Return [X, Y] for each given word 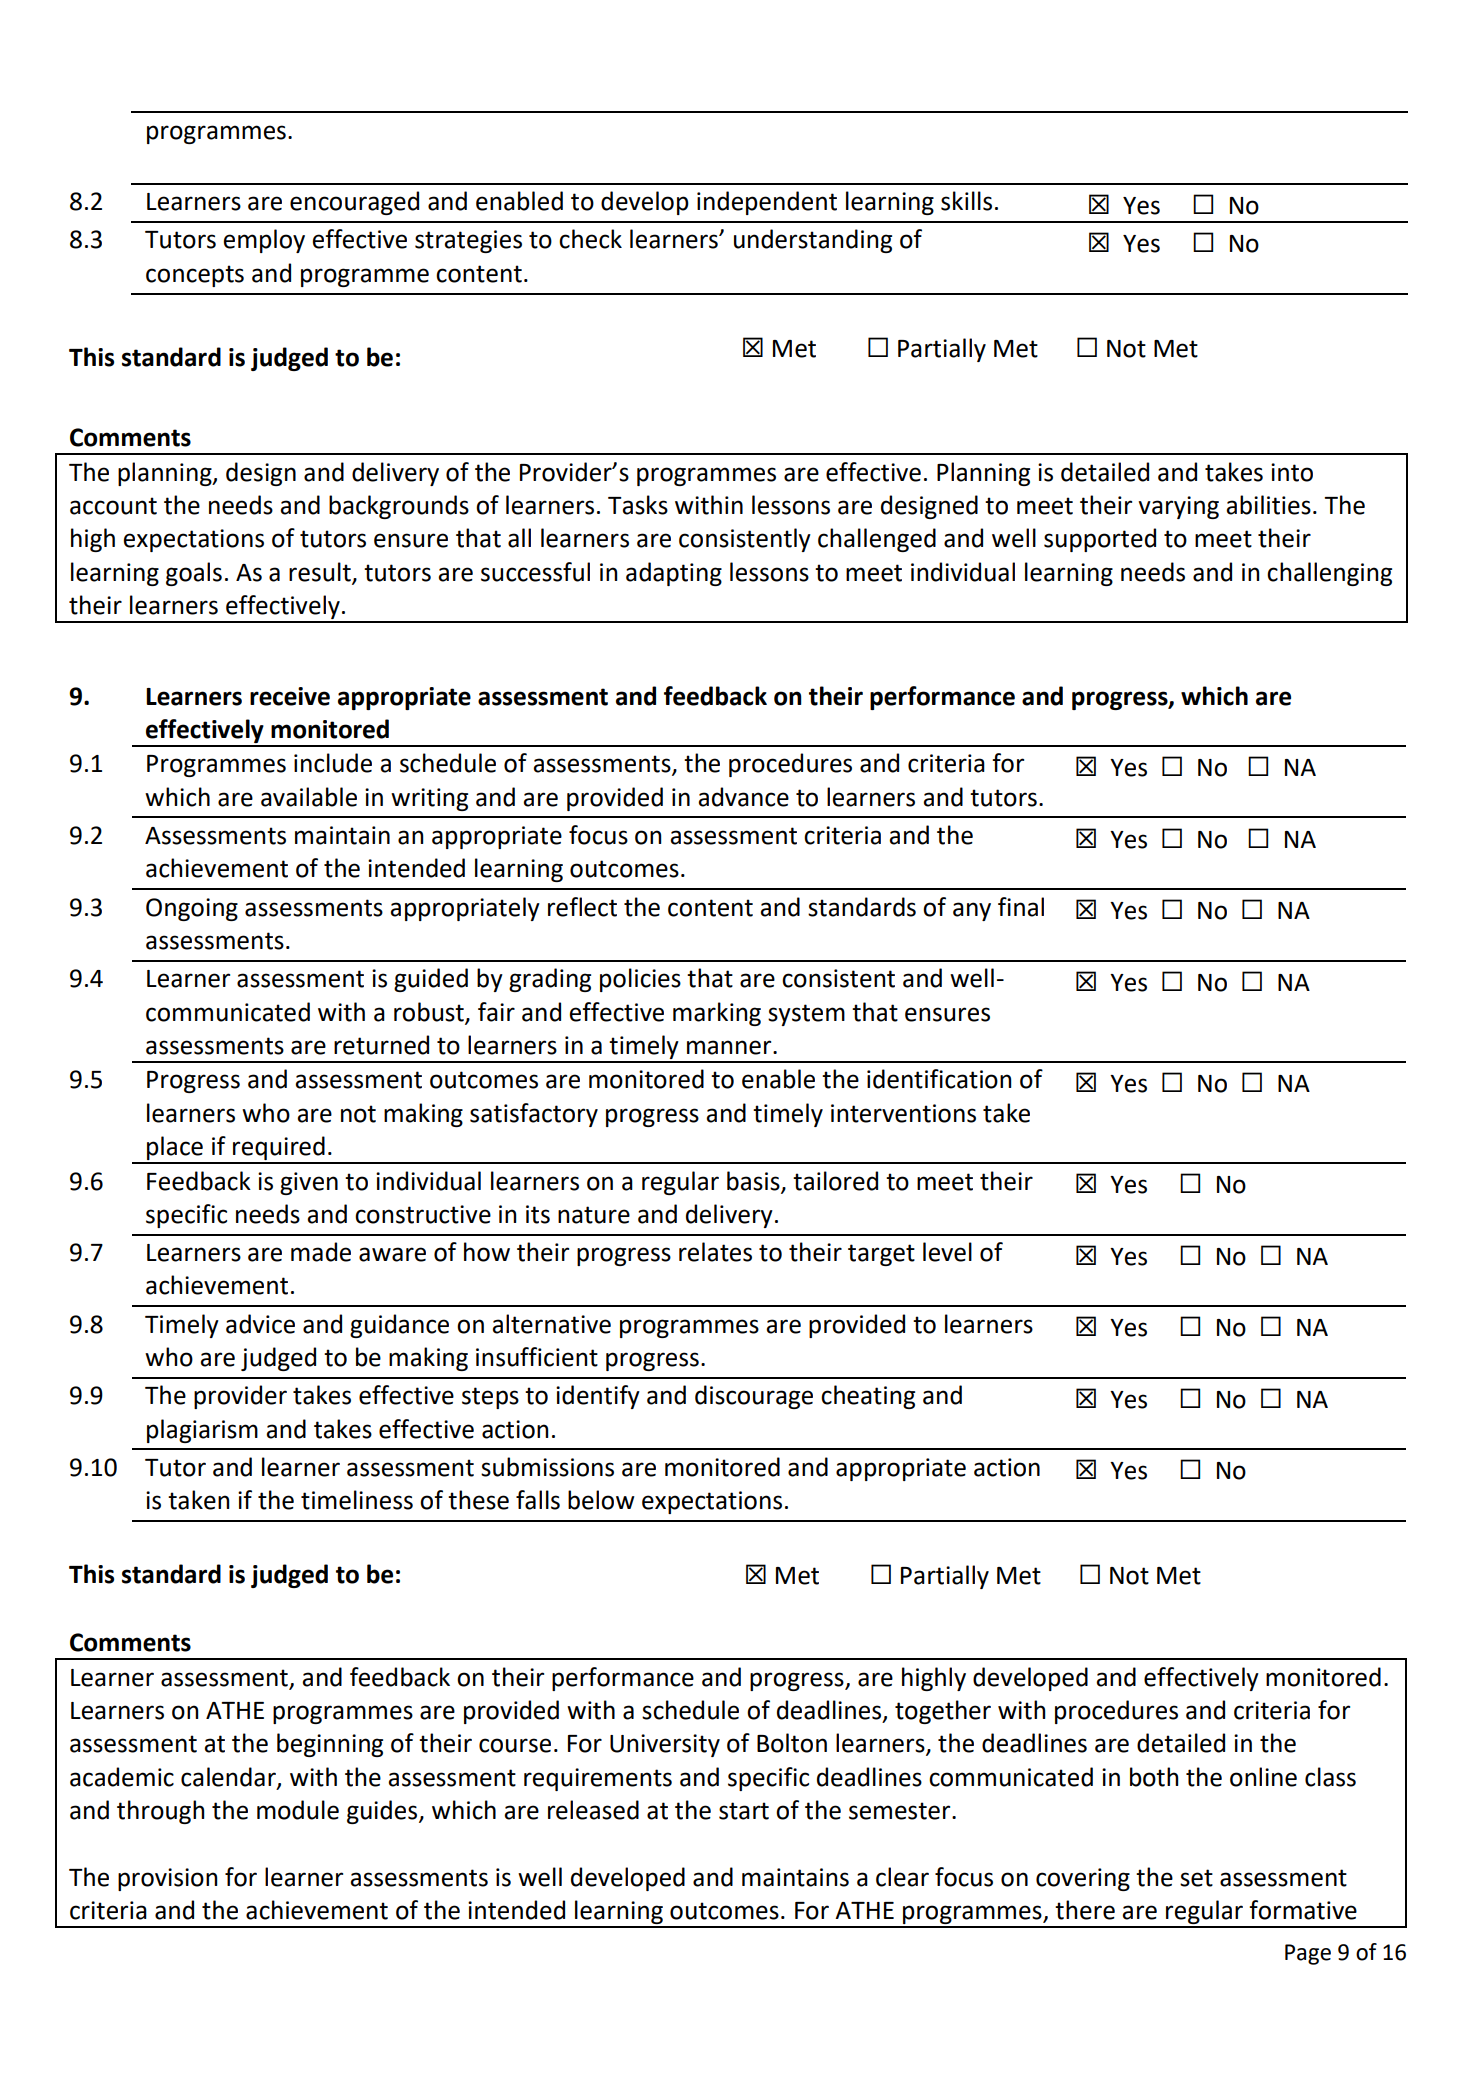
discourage [754, 1397]
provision [167, 1879]
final [1021, 907]
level [947, 1252]
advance [743, 797]
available [309, 797]
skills [966, 201]
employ [264, 241]
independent [767, 203]
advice [260, 1324]
